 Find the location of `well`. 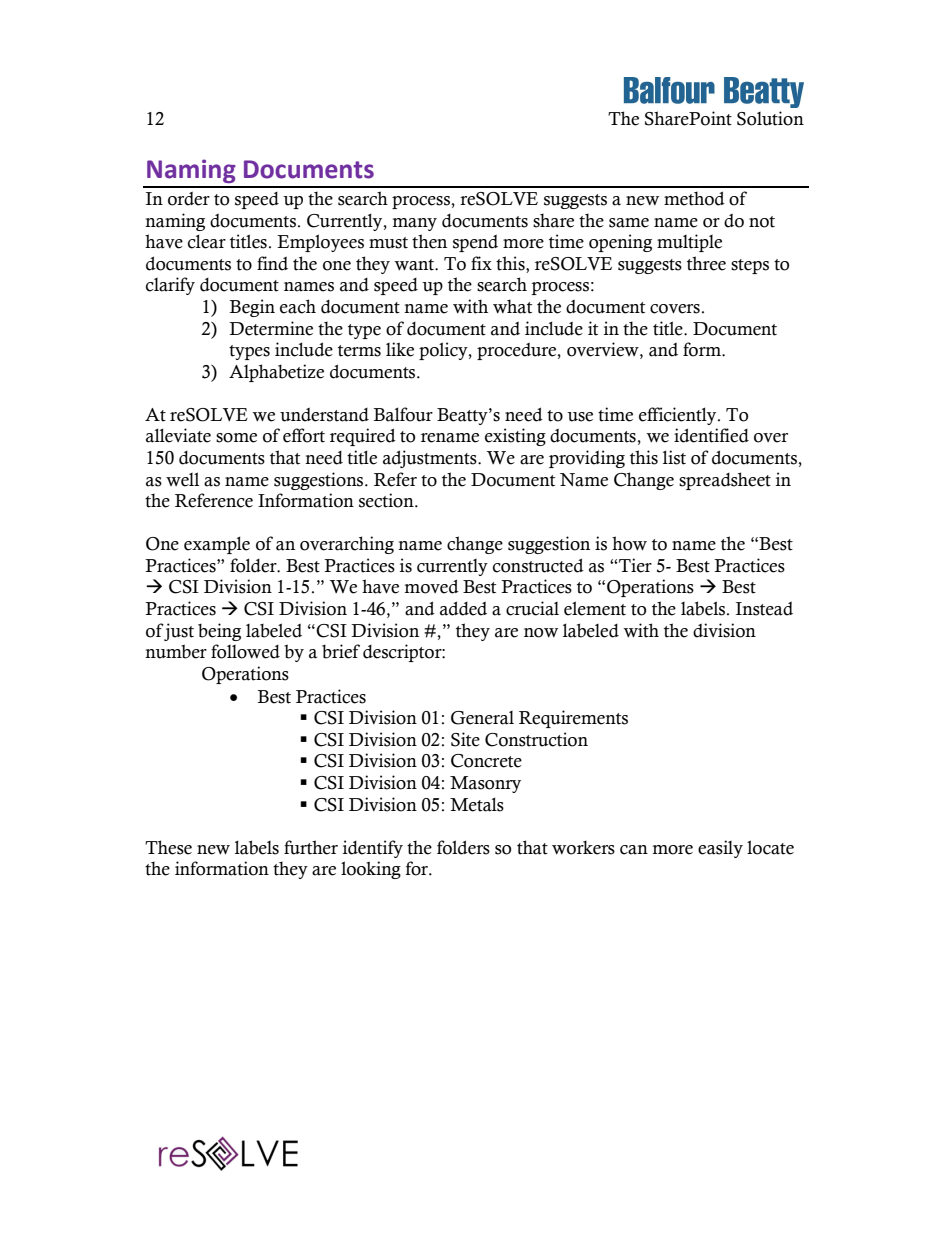

well is located at coordinates (182, 479).
